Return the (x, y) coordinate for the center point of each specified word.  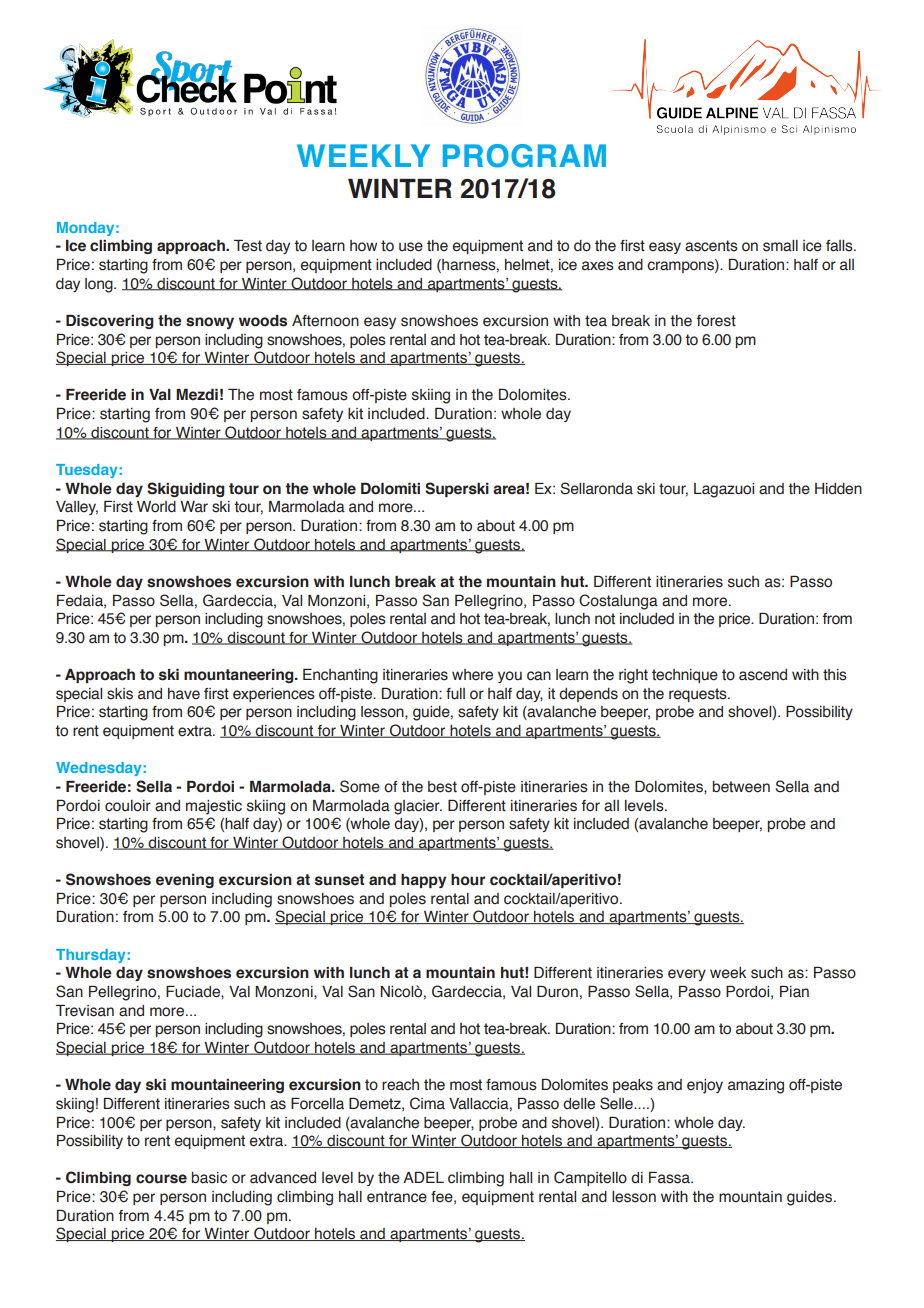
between (741, 787)
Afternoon (325, 321)
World (156, 507)
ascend (763, 675)
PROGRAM (524, 156)
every (687, 975)
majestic (214, 807)
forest (716, 321)
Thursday (90, 956)
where (472, 675)
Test (248, 246)
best (442, 787)
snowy (210, 323)
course (161, 1179)
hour (468, 880)
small (780, 246)
